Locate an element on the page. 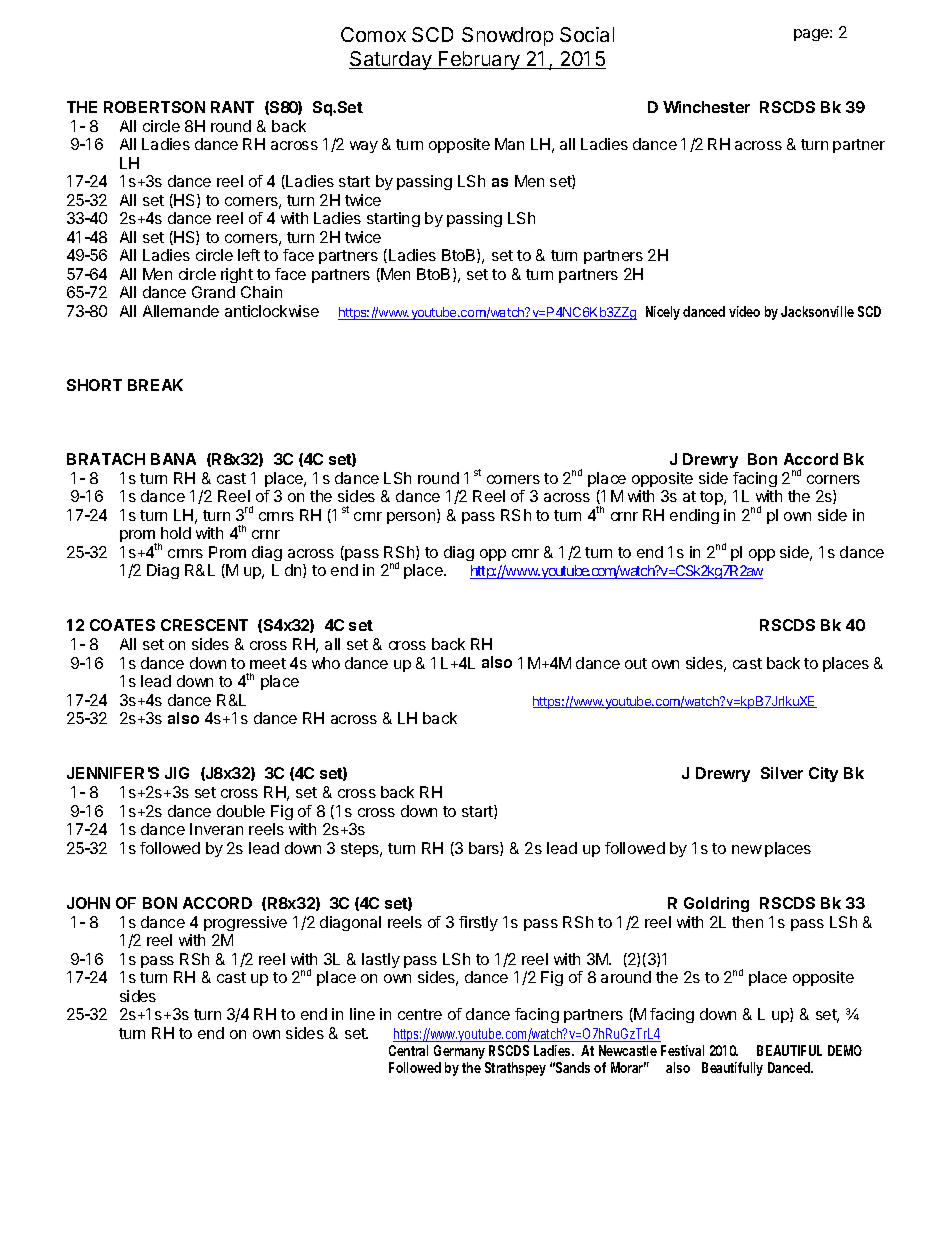 The width and height of the image is (952, 1233). ROBERTSON is located at coordinates (154, 107).
